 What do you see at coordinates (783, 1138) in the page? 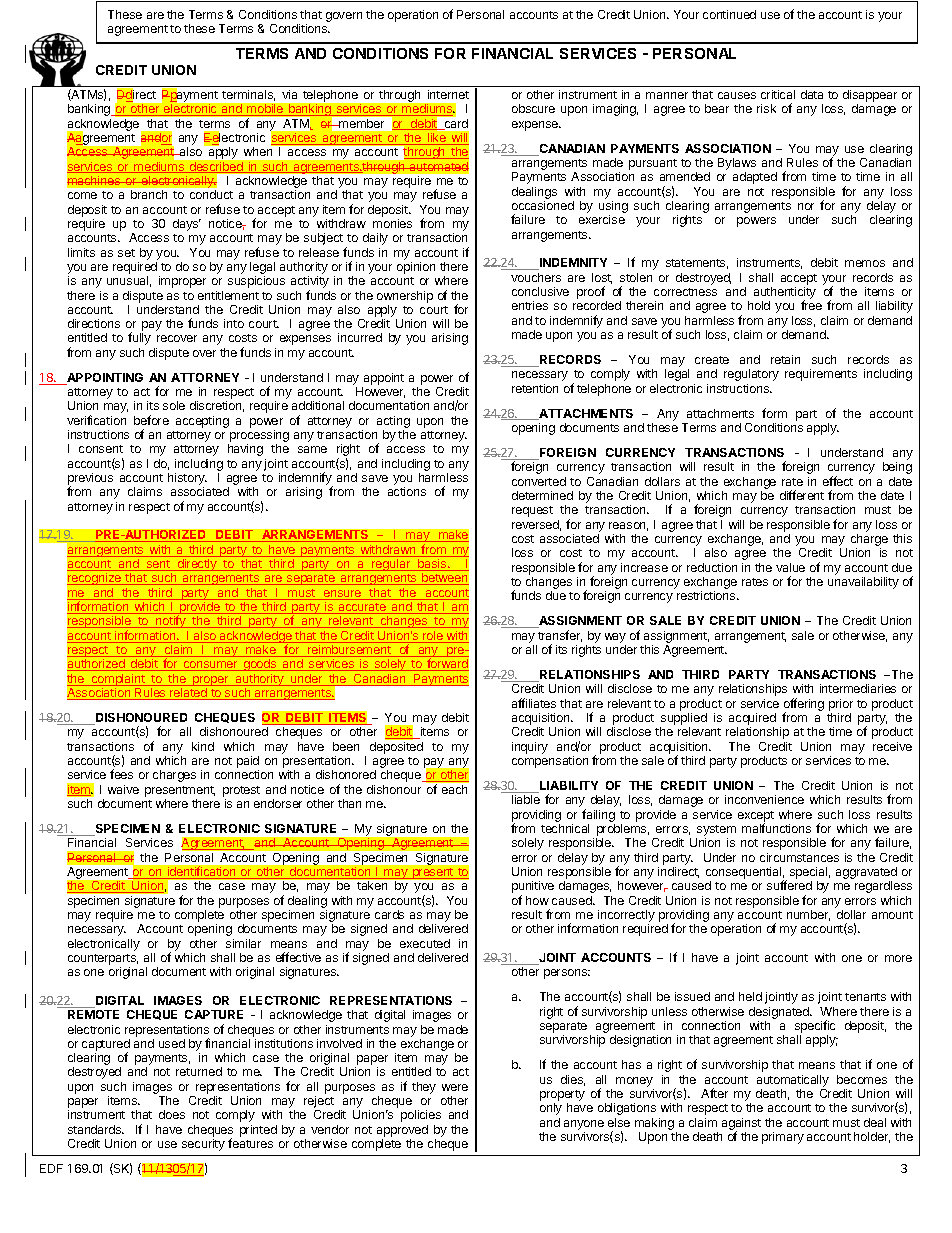
I see `primary` at bounding box center [783, 1138].
